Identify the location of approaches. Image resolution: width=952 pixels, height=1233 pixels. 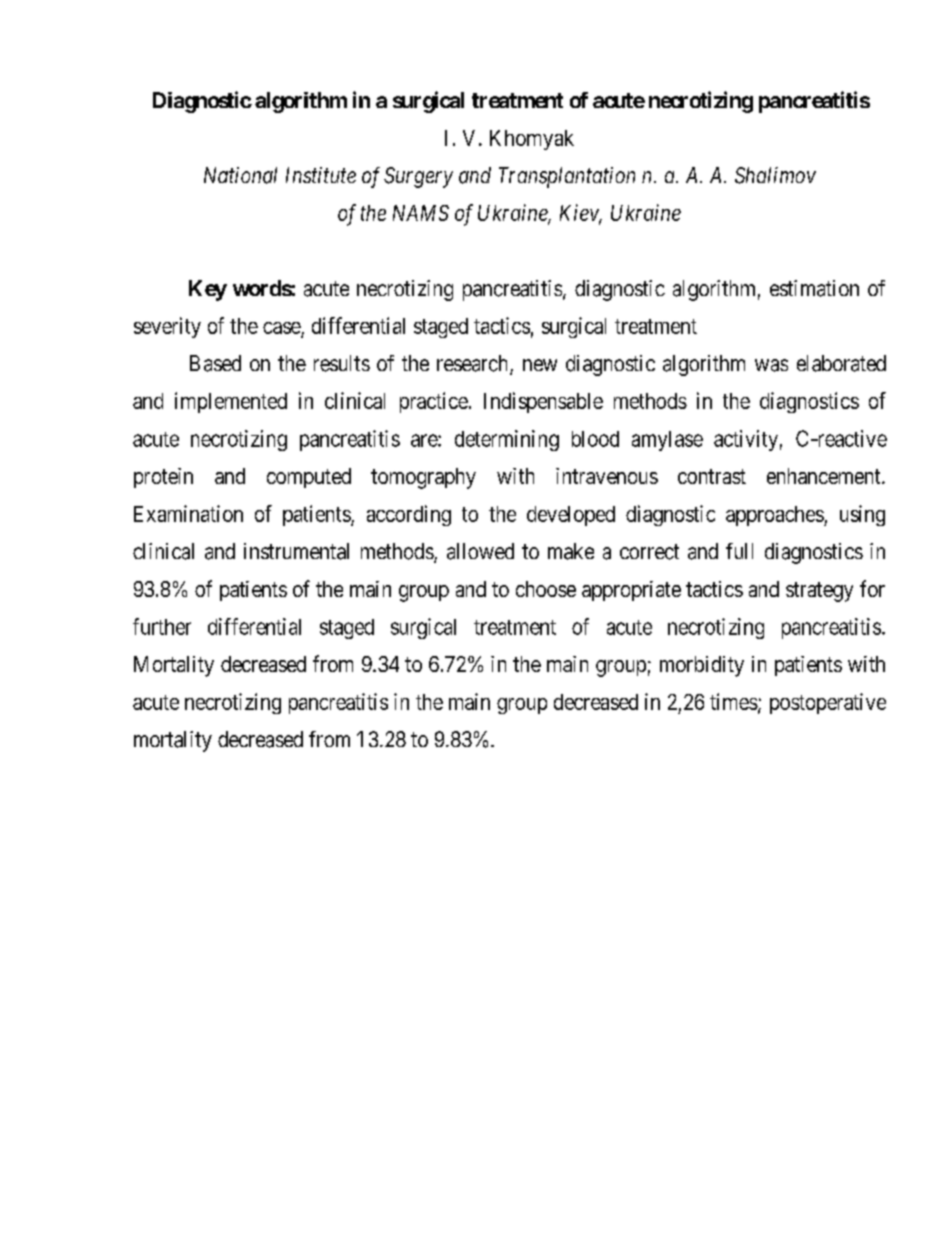
(775, 516).
